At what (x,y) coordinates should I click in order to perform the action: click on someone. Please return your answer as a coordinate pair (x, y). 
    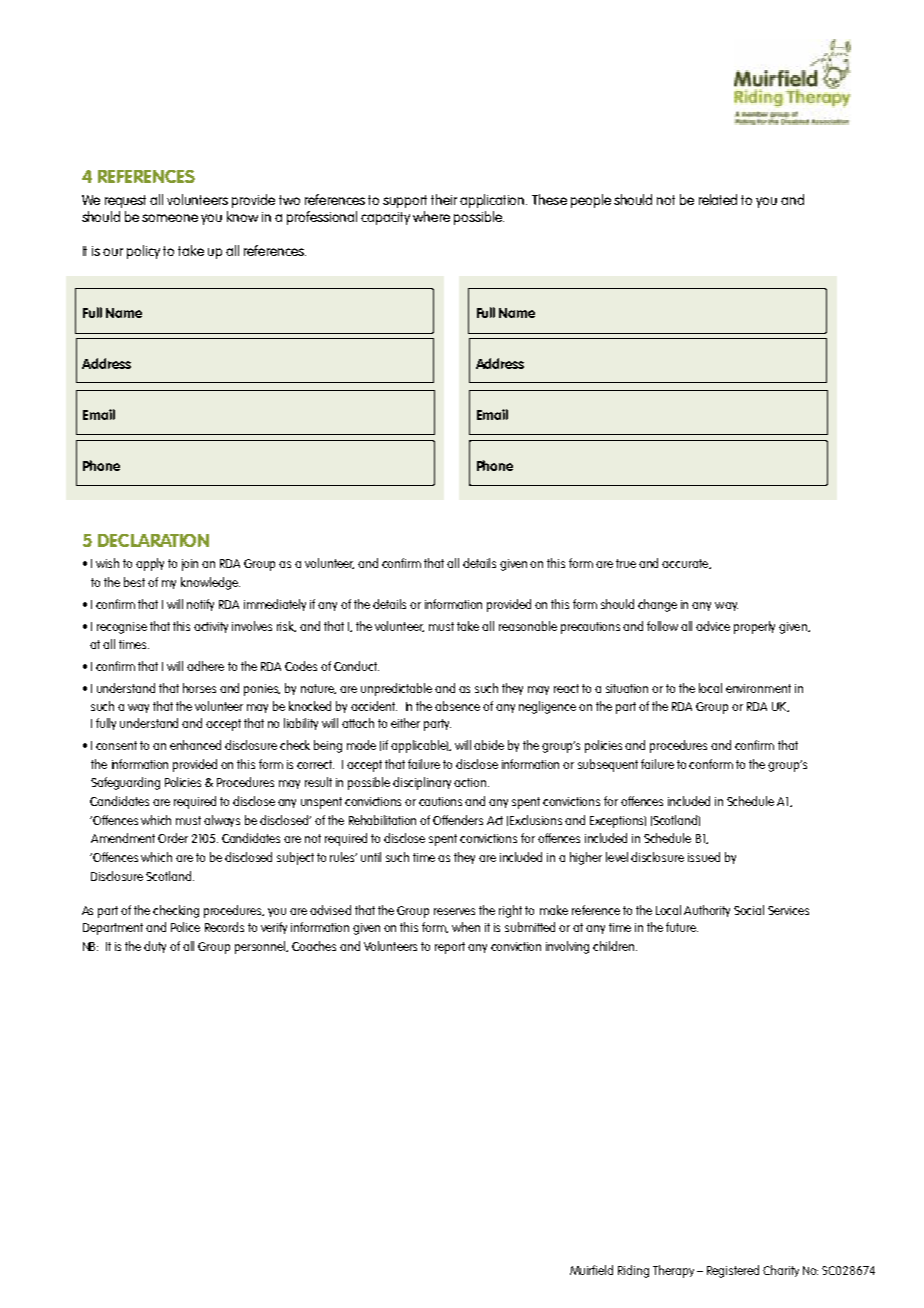
    Looking at the image, I should click on (170, 218).
